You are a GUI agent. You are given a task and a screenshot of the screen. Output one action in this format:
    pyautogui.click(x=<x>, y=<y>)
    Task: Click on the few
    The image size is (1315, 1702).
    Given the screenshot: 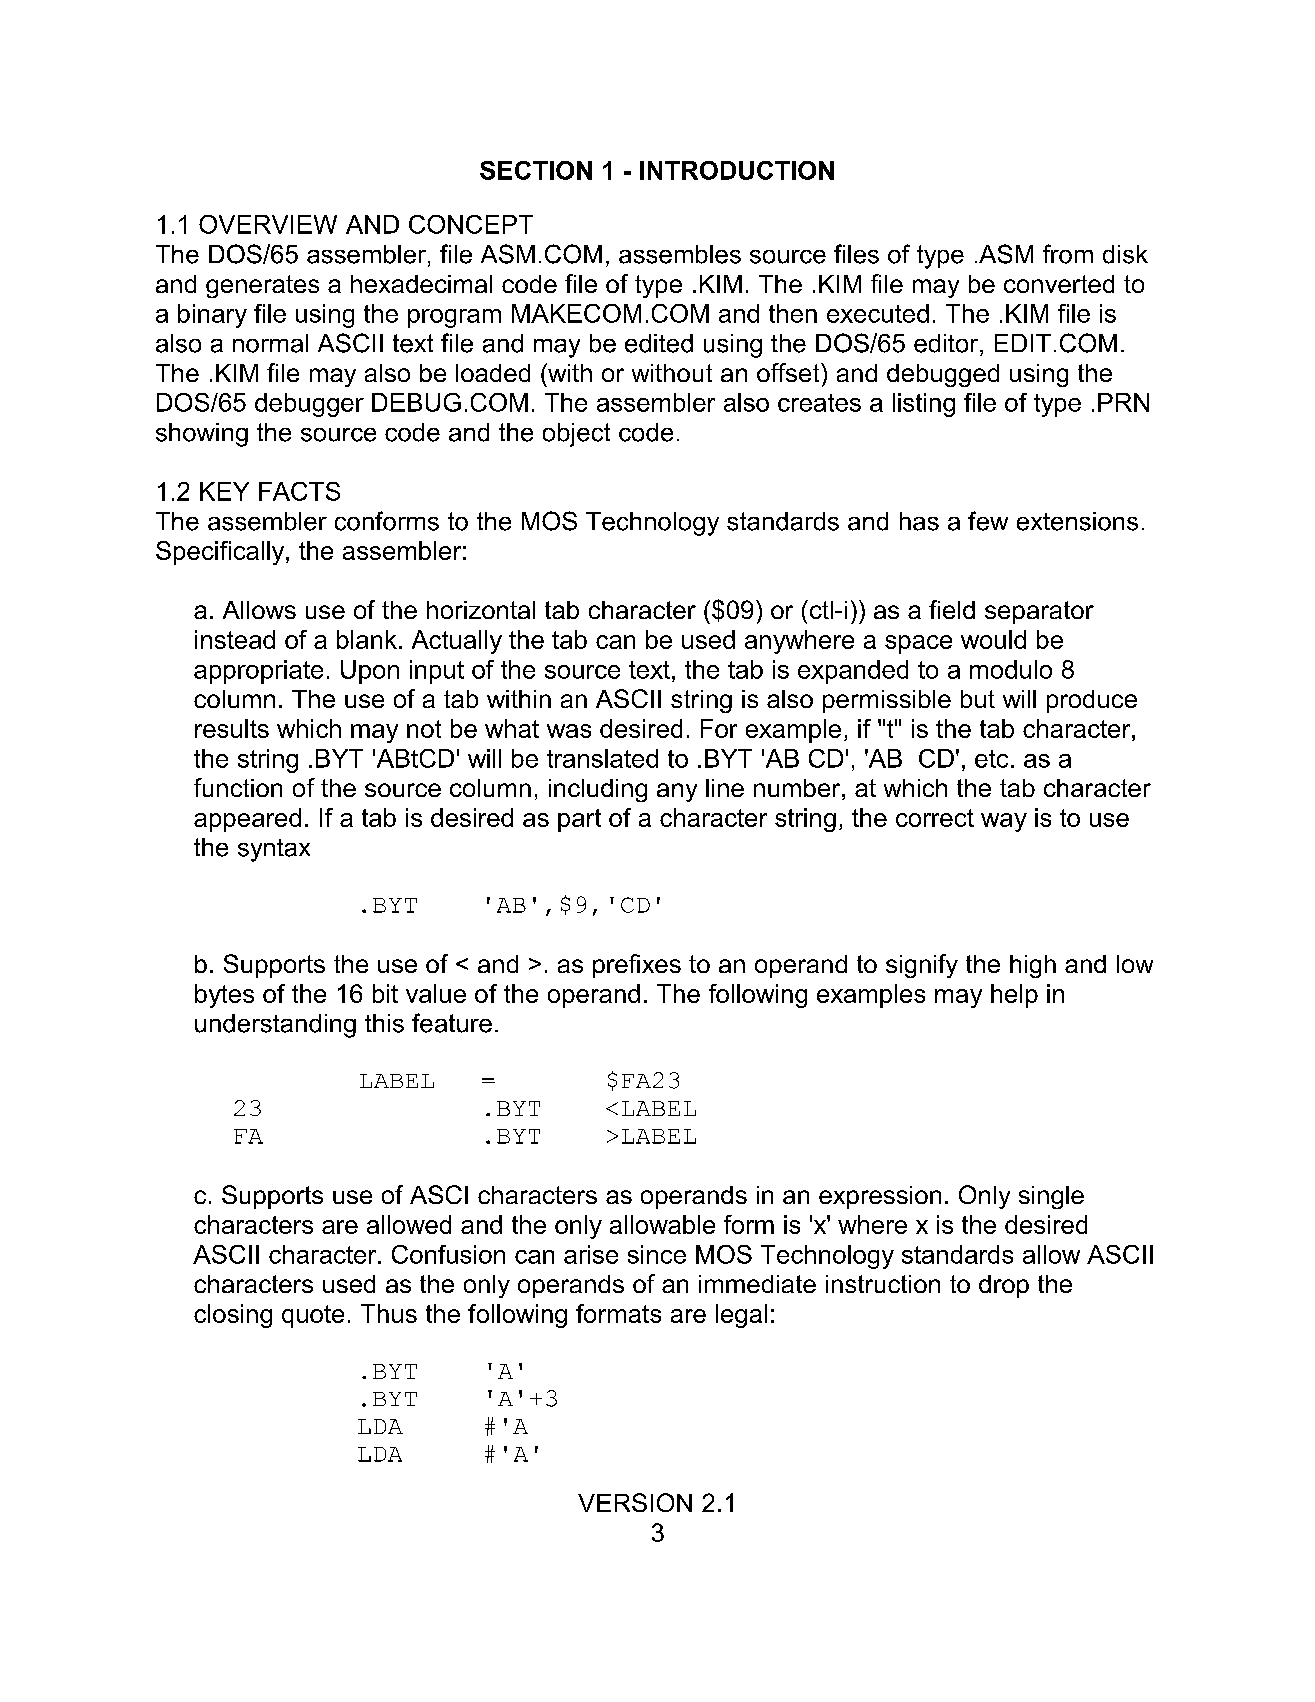 What is the action you would take?
    pyautogui.click(x=988, y=521)
